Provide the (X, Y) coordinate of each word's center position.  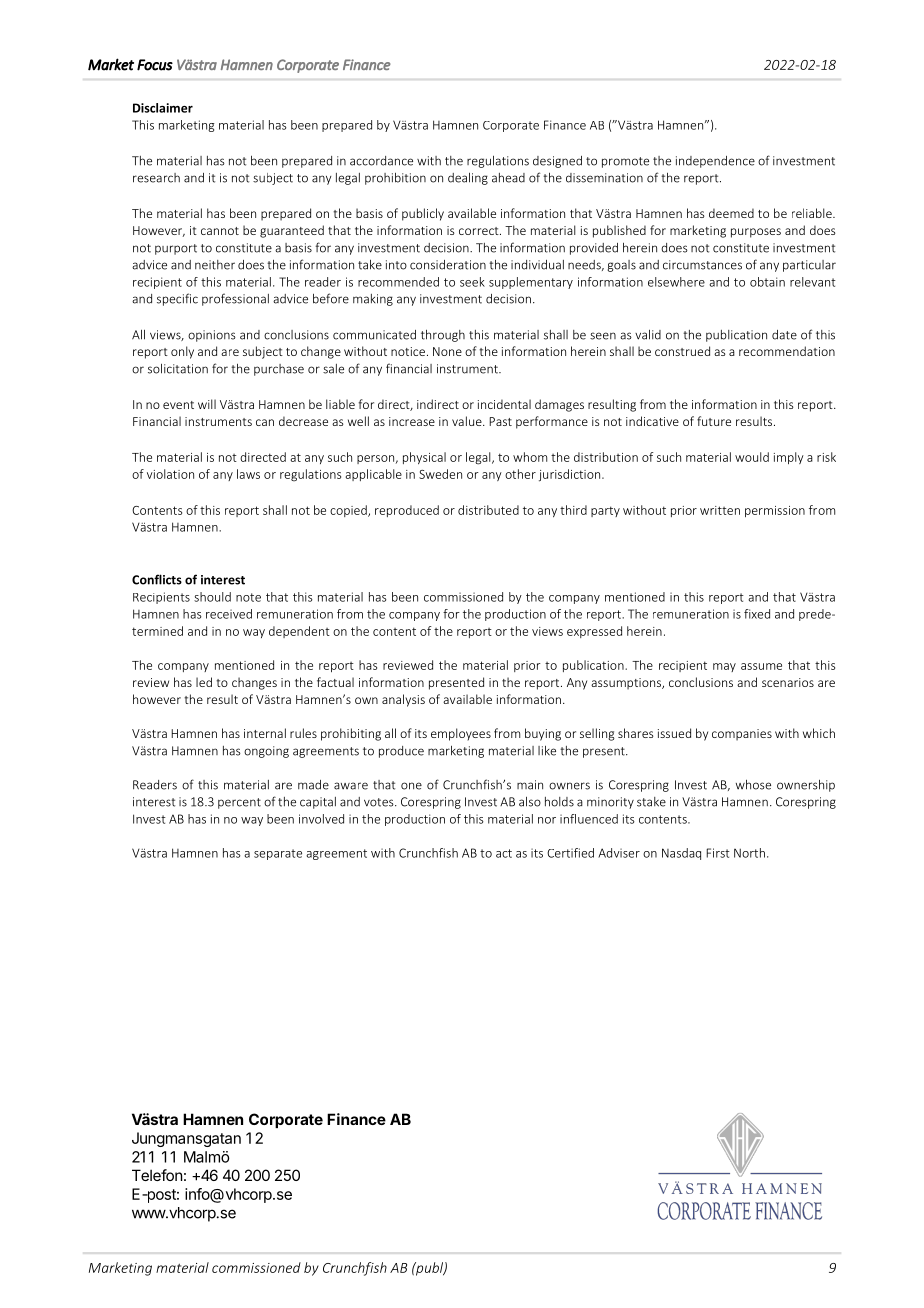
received (229, 614)
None (447, 351)
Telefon (157, 1175)
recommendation (787, 351)
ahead (508, 178)
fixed (757, 614)
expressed (594, 632)
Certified (570, 853)
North (749, 853)
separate (278, 854)
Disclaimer (163, 108)
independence (715, 162)
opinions (212, 336)
